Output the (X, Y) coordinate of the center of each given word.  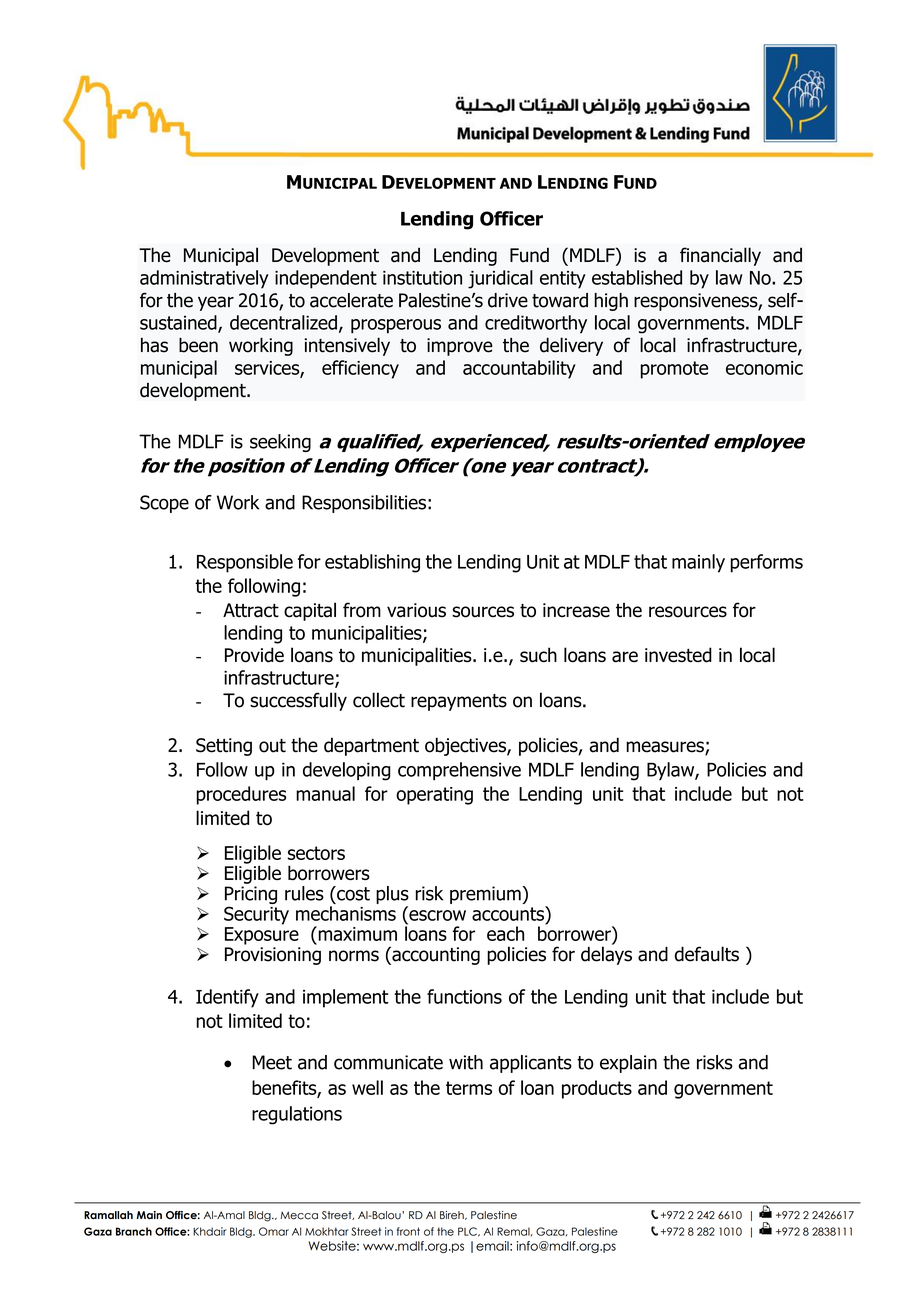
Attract (251, 610)
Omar (274, 1231)
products (597, 1089)
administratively (204, 279)
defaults (707, 954)
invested (678, 655)
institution (422, 278)
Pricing (251, 896)
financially (720, 256)
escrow (437, 915)
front (408, 1231)
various (416, 610)
